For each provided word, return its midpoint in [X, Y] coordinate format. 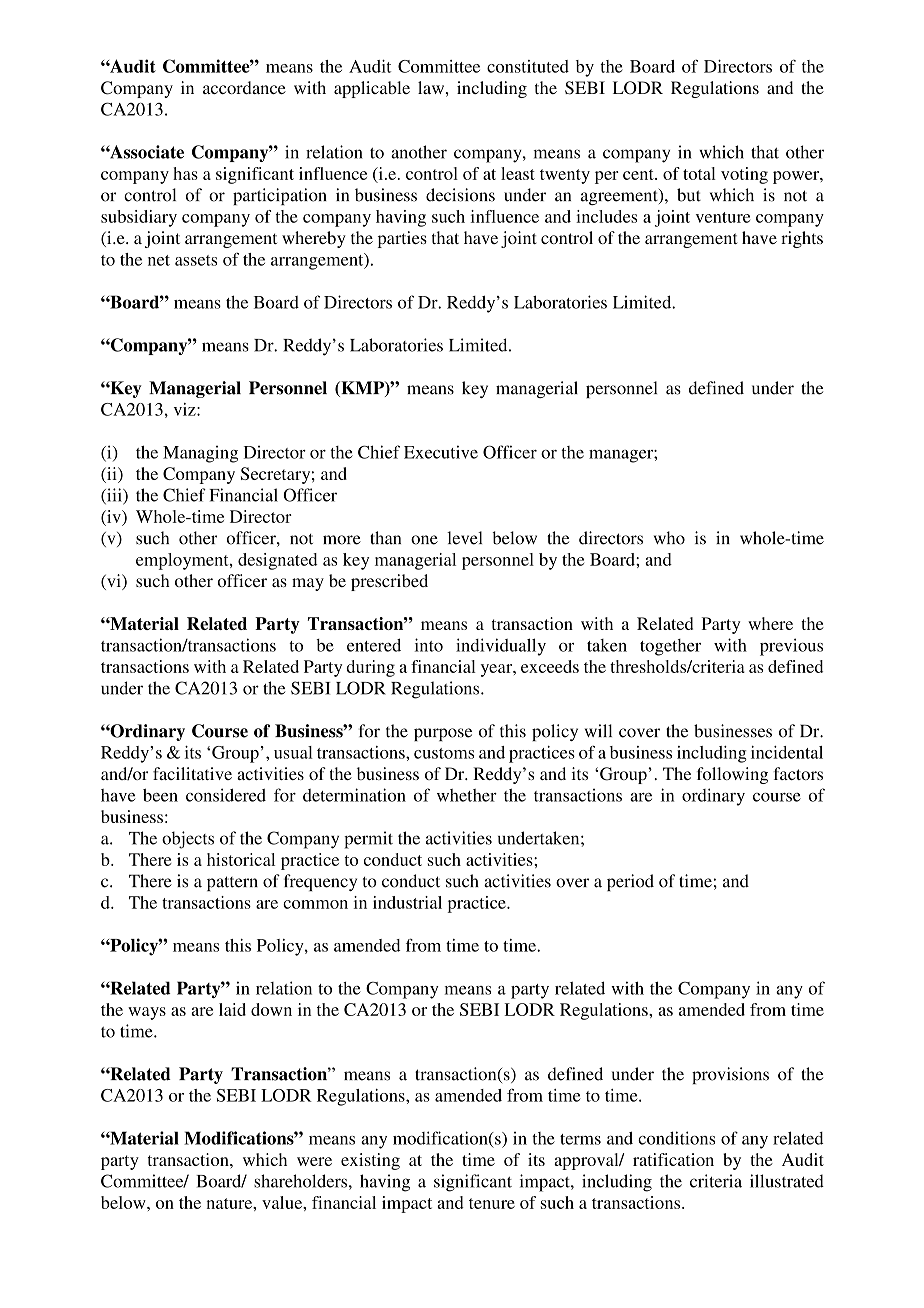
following [732, 775]
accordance [244, 87]
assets [196, 260]
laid [232, 1009]
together [670, 647]
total [699, 173]
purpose [443, 734]
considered [226, 795]
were [314, 1161]
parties [402, 239]
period [630, 882]
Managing [200, 454]
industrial [407, 902]
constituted [528, 66]
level [464, 538]
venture [723, 217]
